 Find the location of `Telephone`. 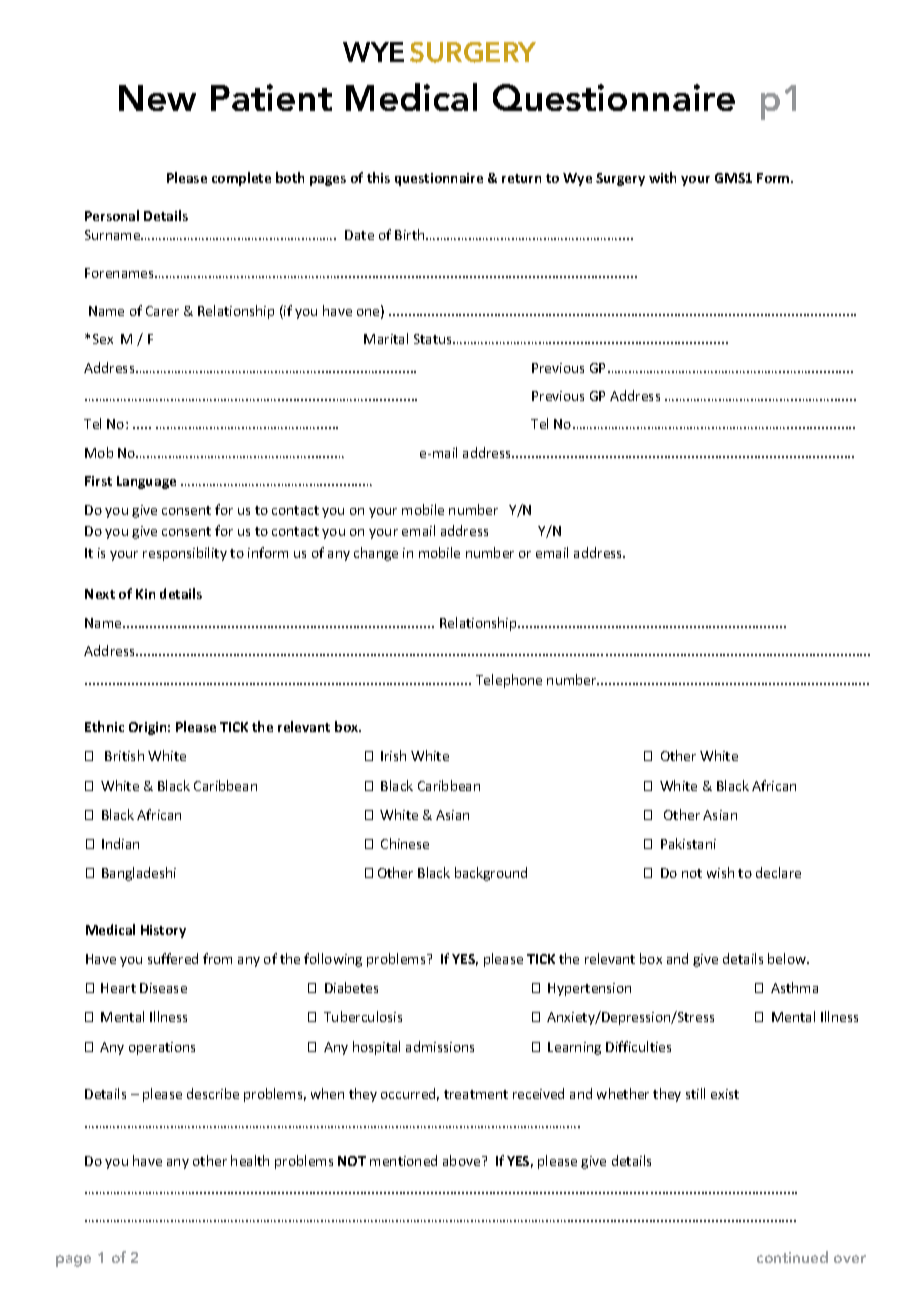

Telephone is located at coordinates (509, 681).
